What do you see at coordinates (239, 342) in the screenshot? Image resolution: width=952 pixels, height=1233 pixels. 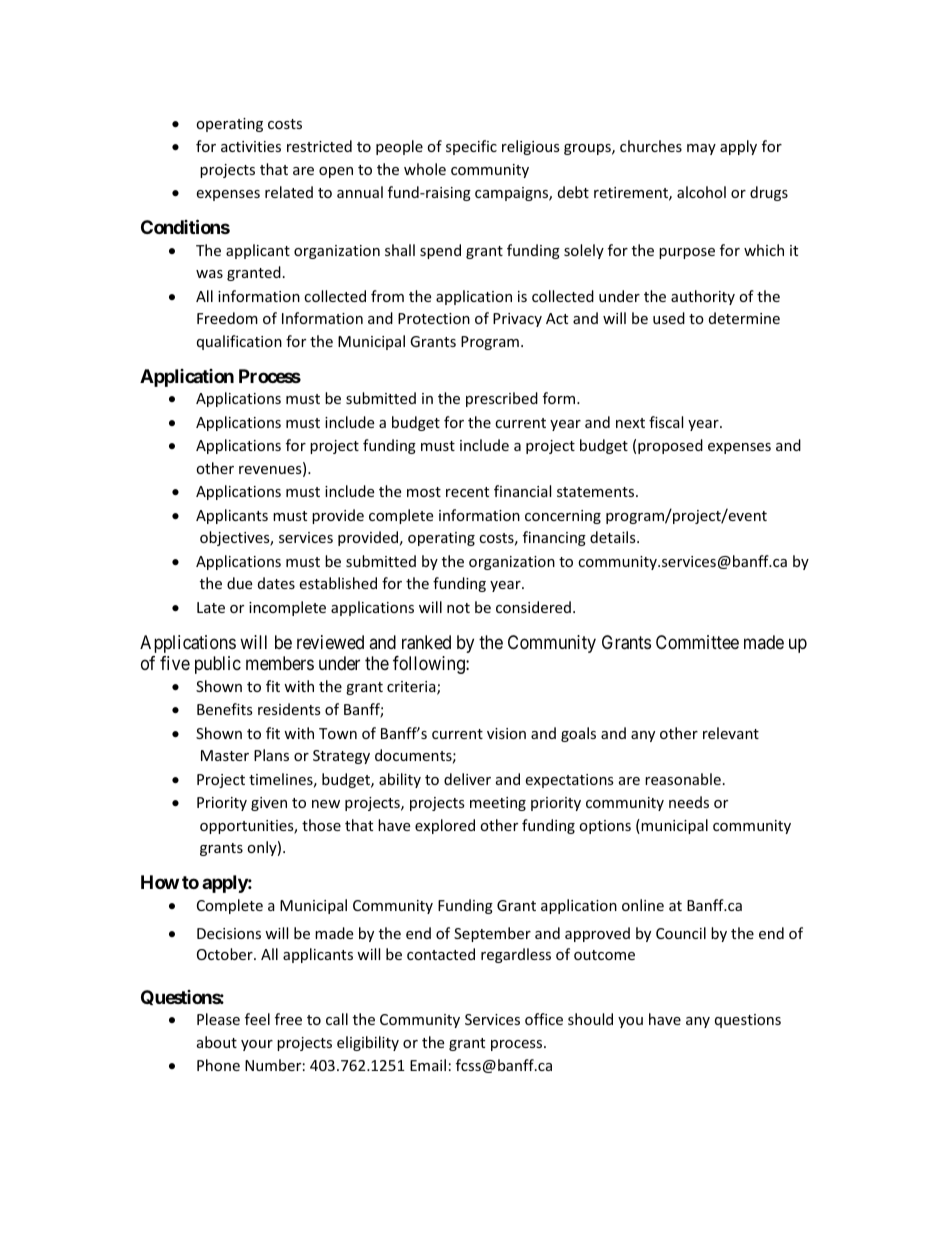 I see `qualification` at bounding box center [239, 342].
